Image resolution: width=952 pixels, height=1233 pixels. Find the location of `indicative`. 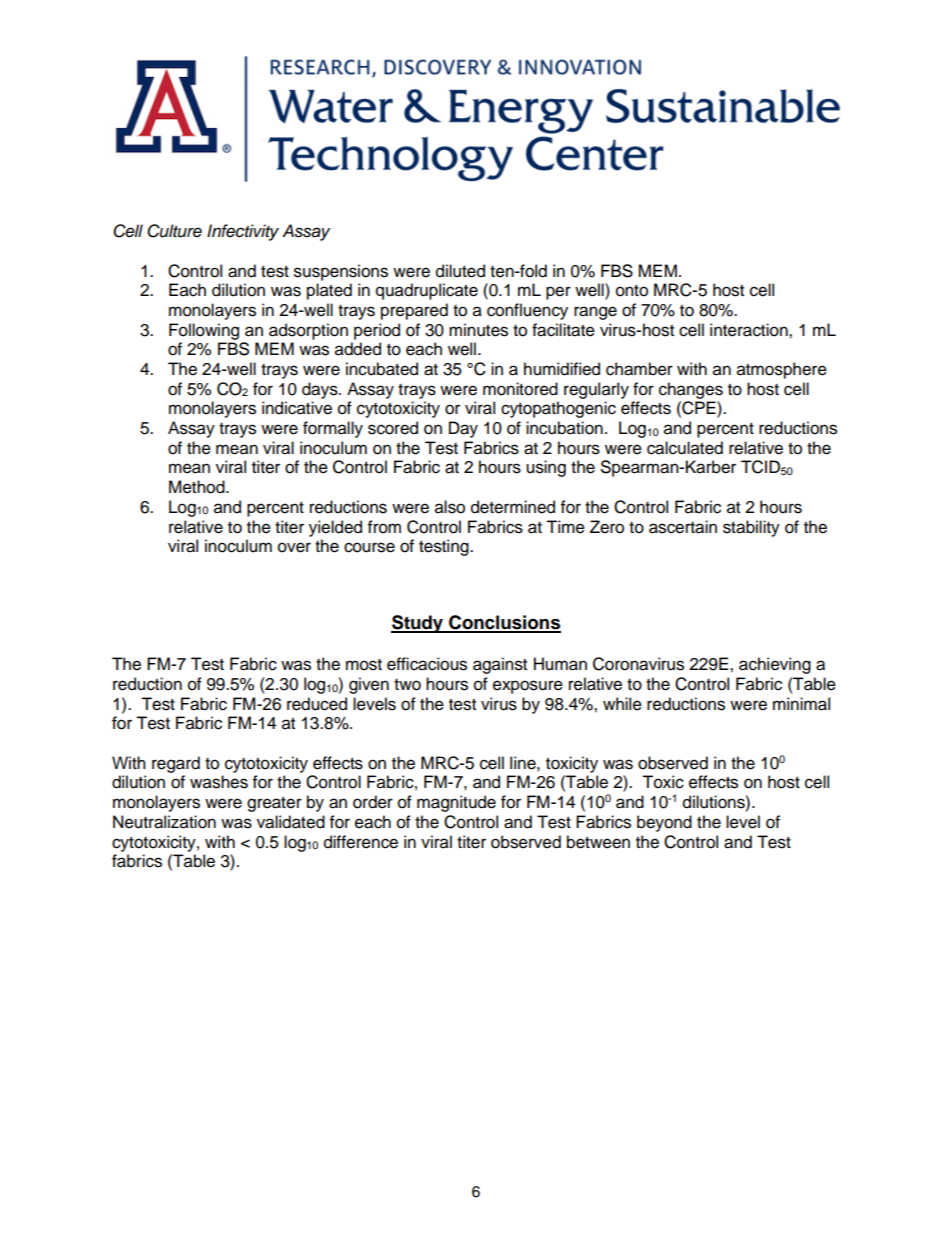

indicative is located at coordinates (297, 408).
